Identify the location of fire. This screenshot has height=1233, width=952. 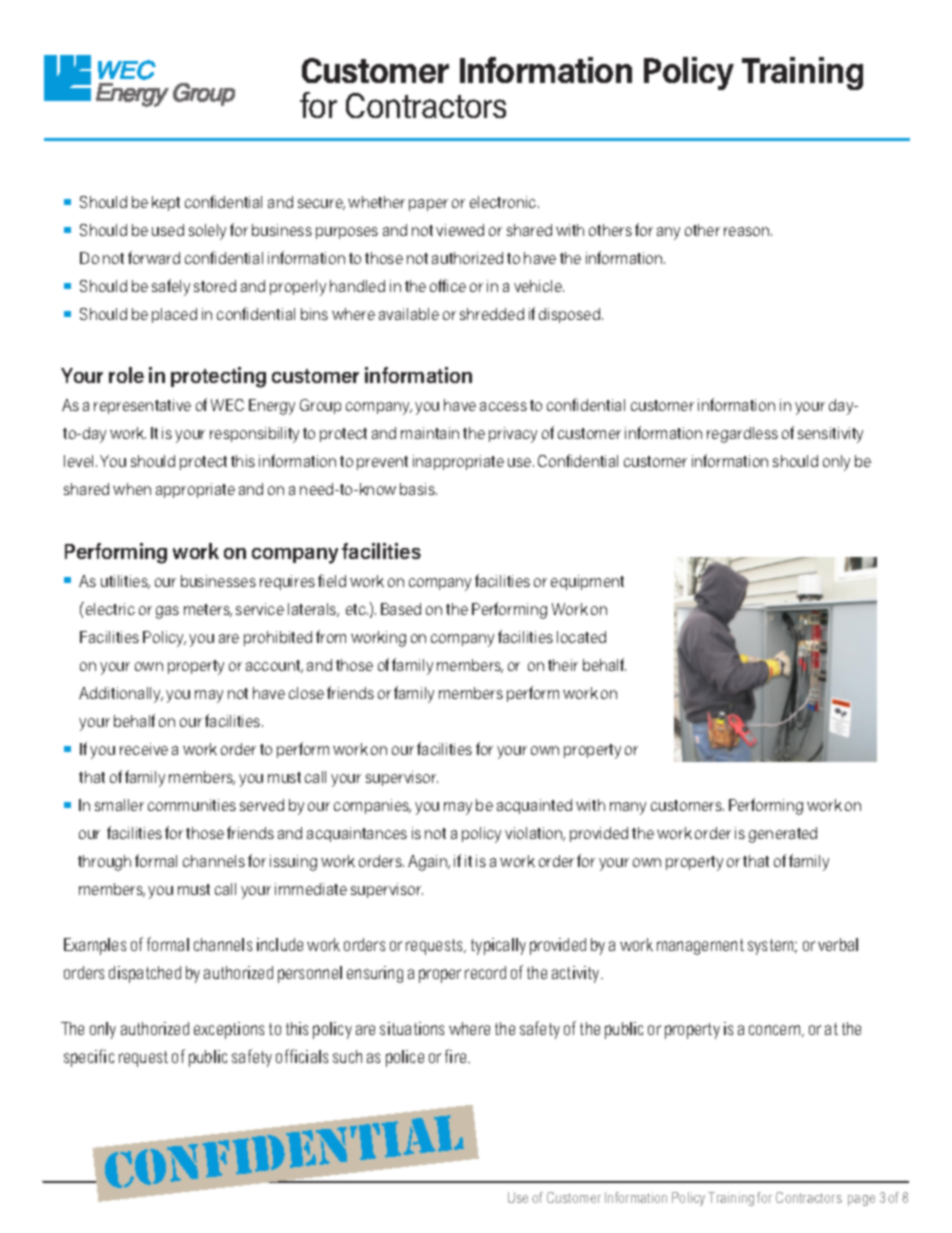
(457, 1056).
